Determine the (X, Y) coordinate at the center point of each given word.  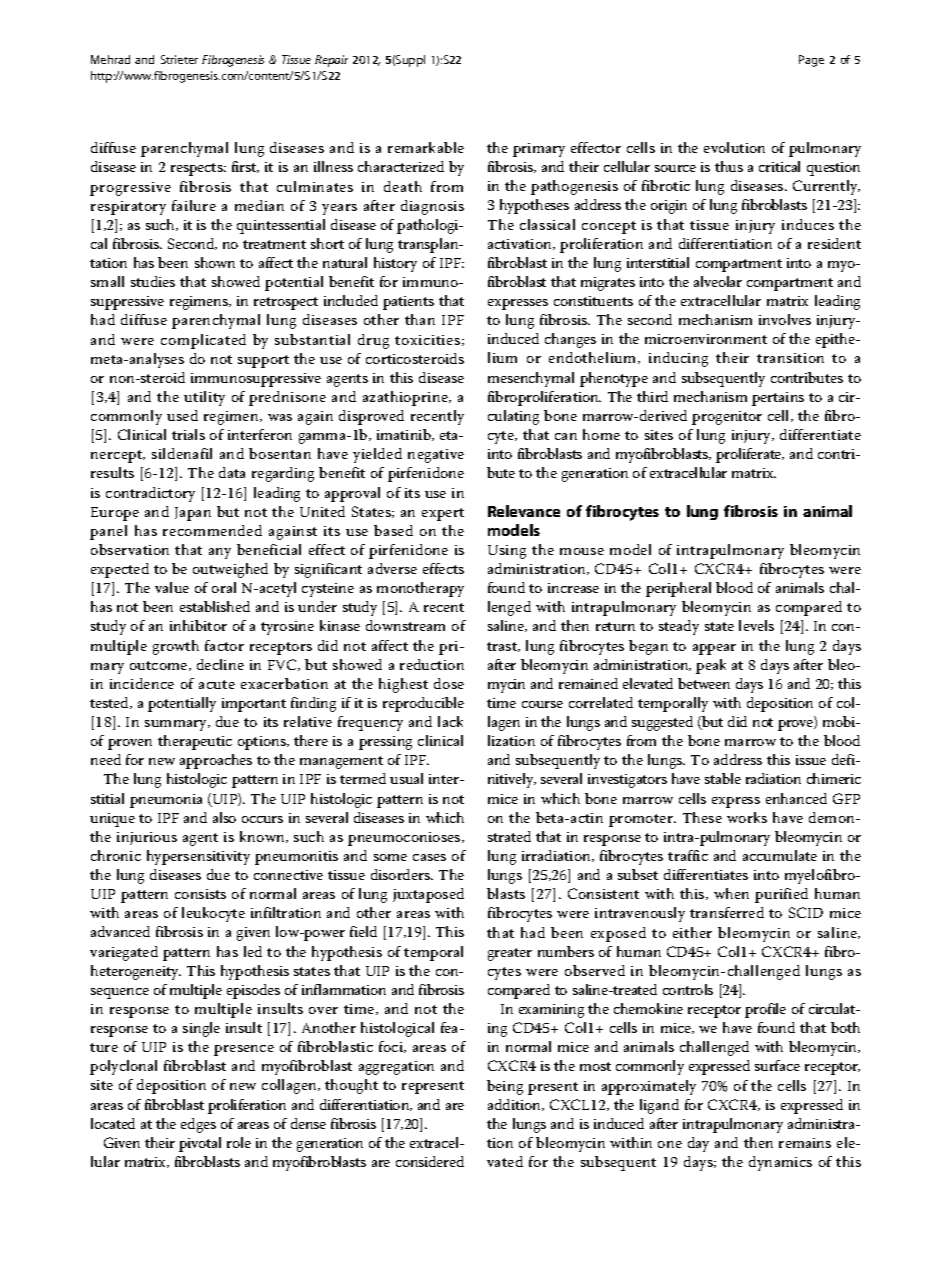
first (245, 167)
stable (723, 778)
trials (188, 434)
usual (406, 778)
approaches (216, 761)
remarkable (426, 147)
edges (198, 1125)
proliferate (750, 455)
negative (436, 456)
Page (811, 61)
